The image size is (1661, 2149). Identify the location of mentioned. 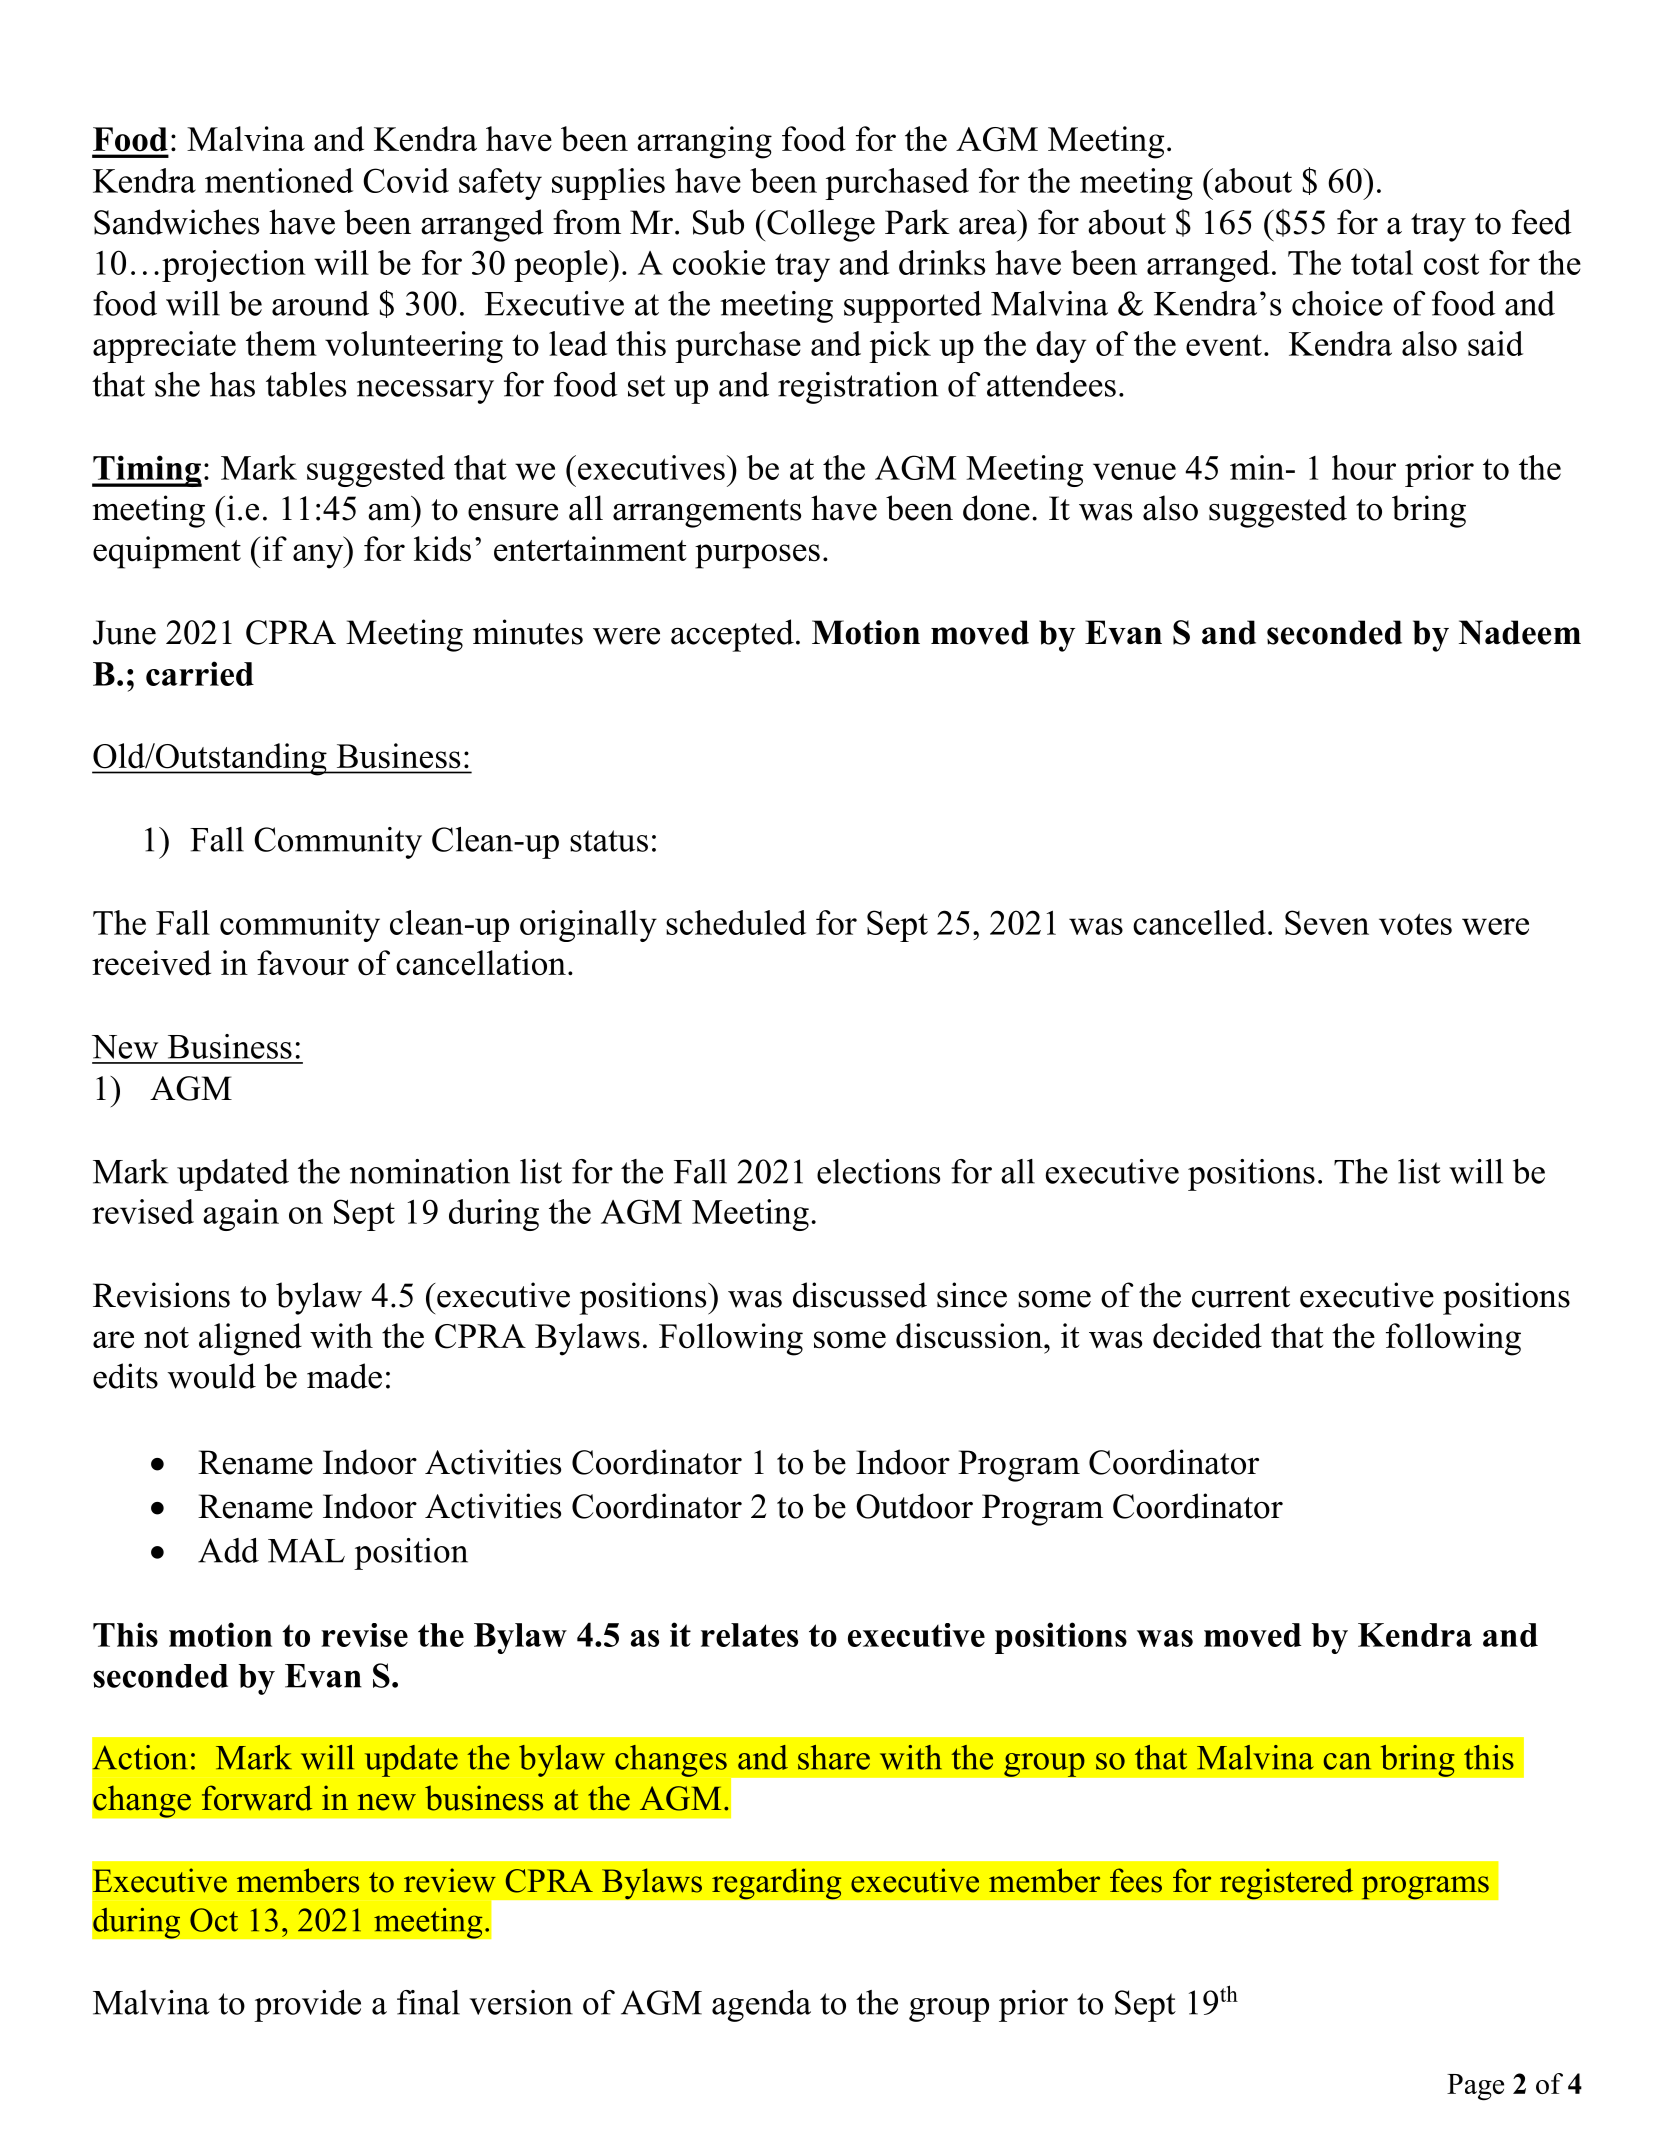
(279, 180).
